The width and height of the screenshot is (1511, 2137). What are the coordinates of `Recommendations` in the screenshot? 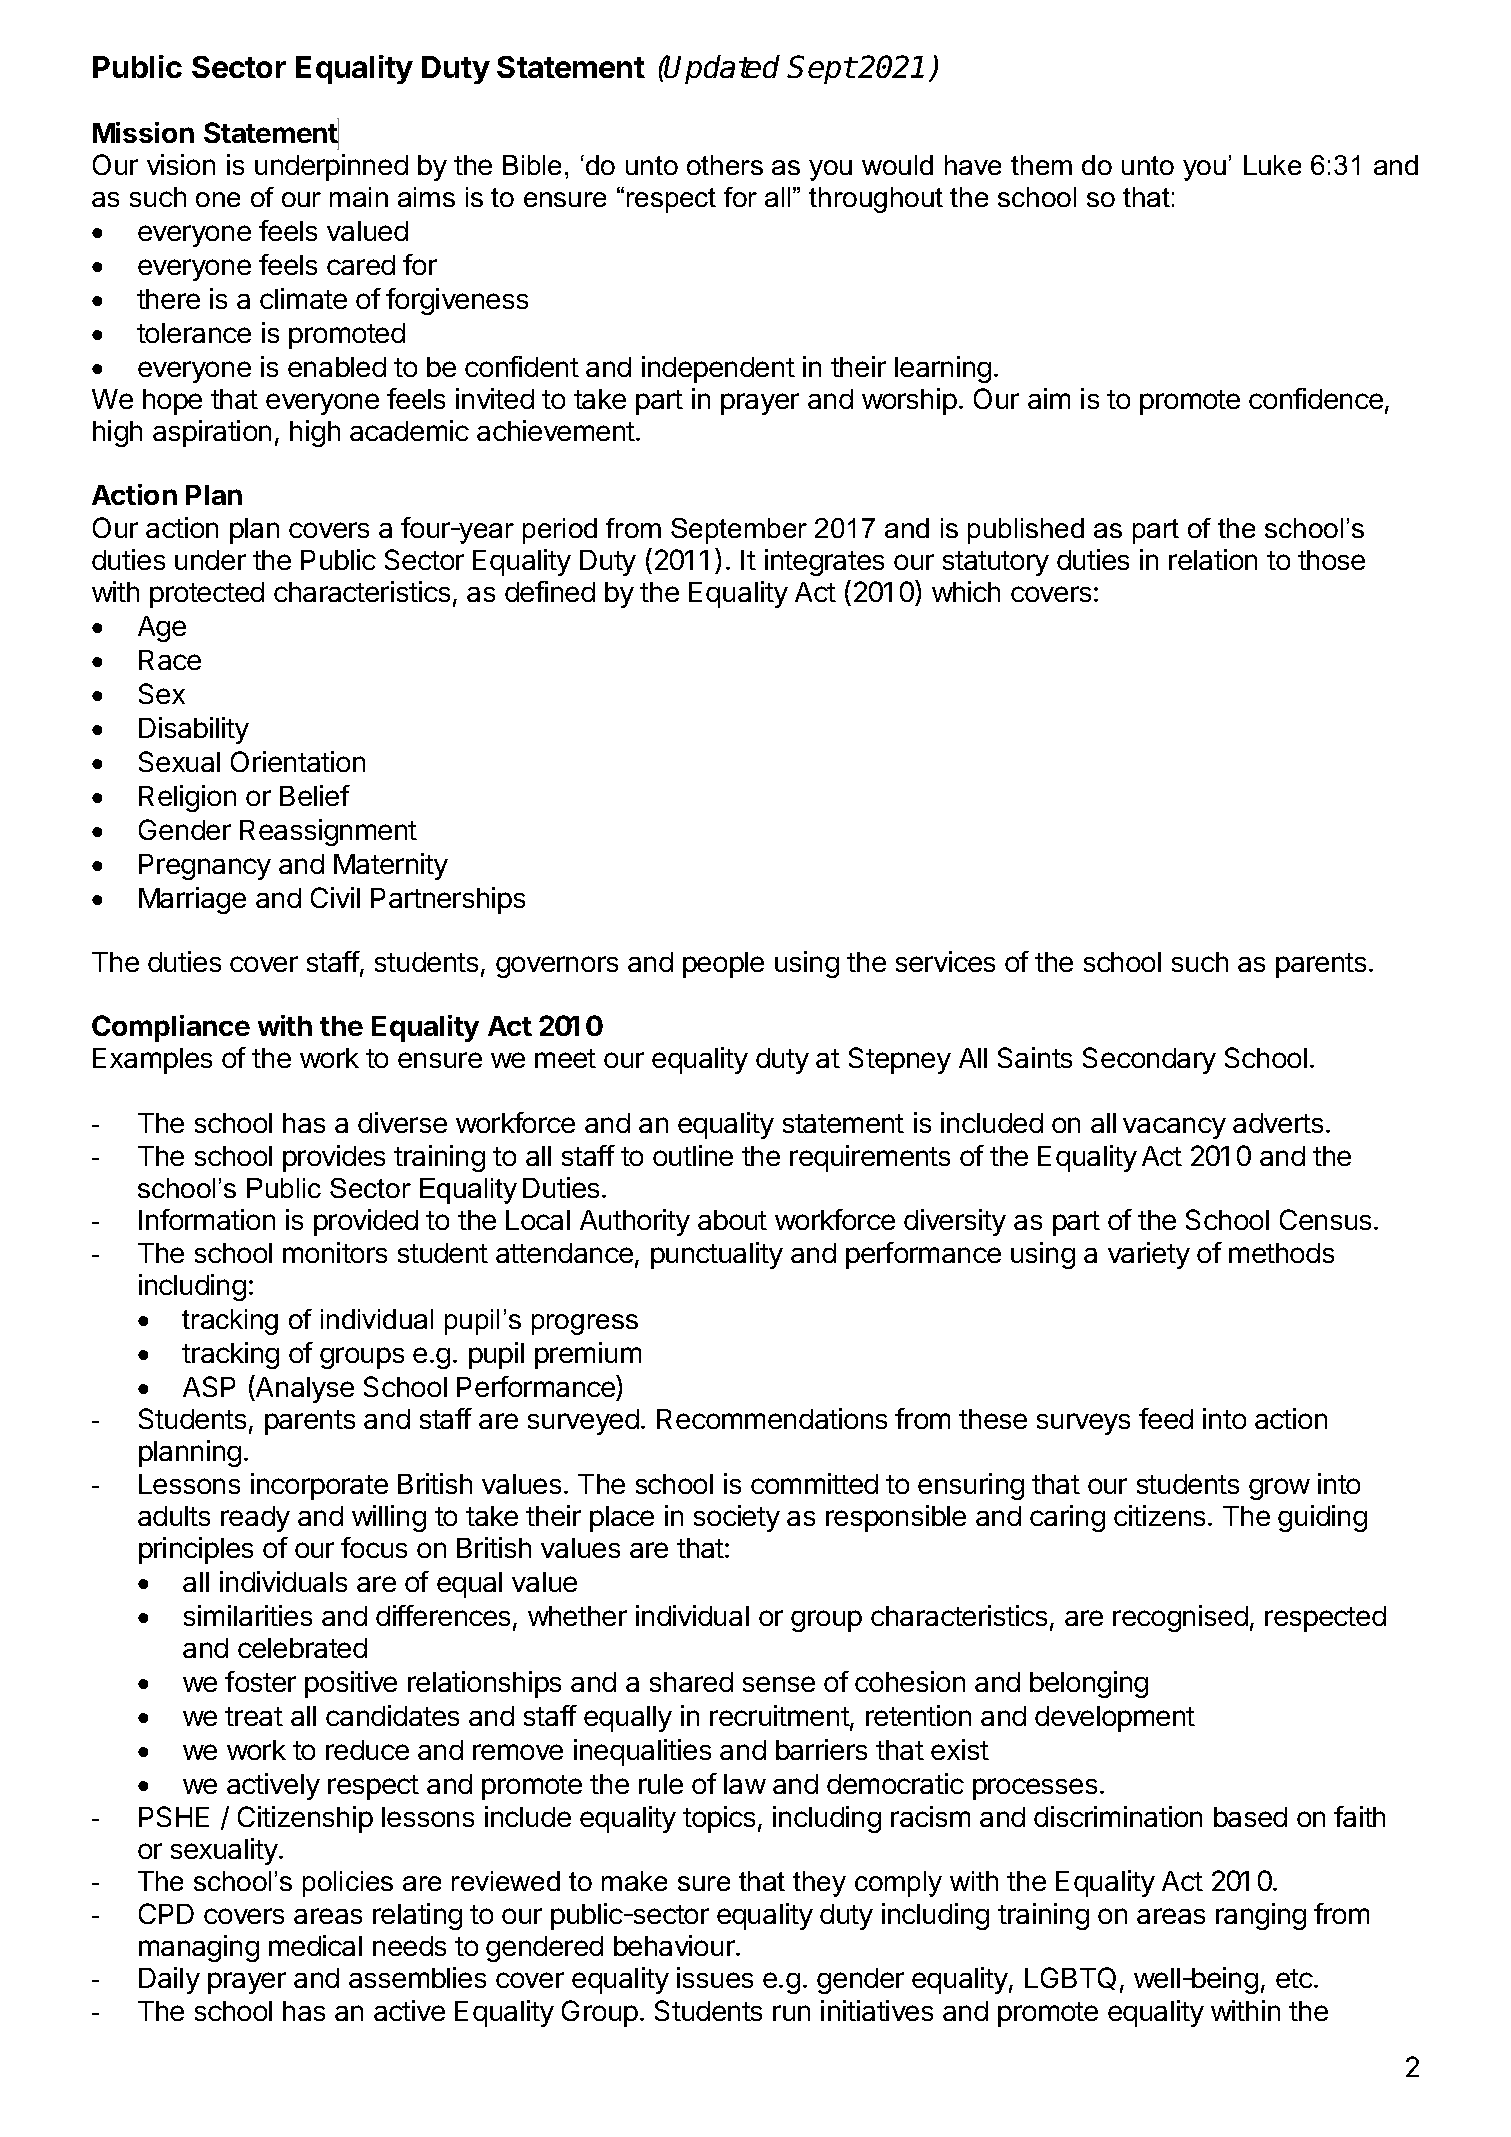 It's located at (772, 1418).
